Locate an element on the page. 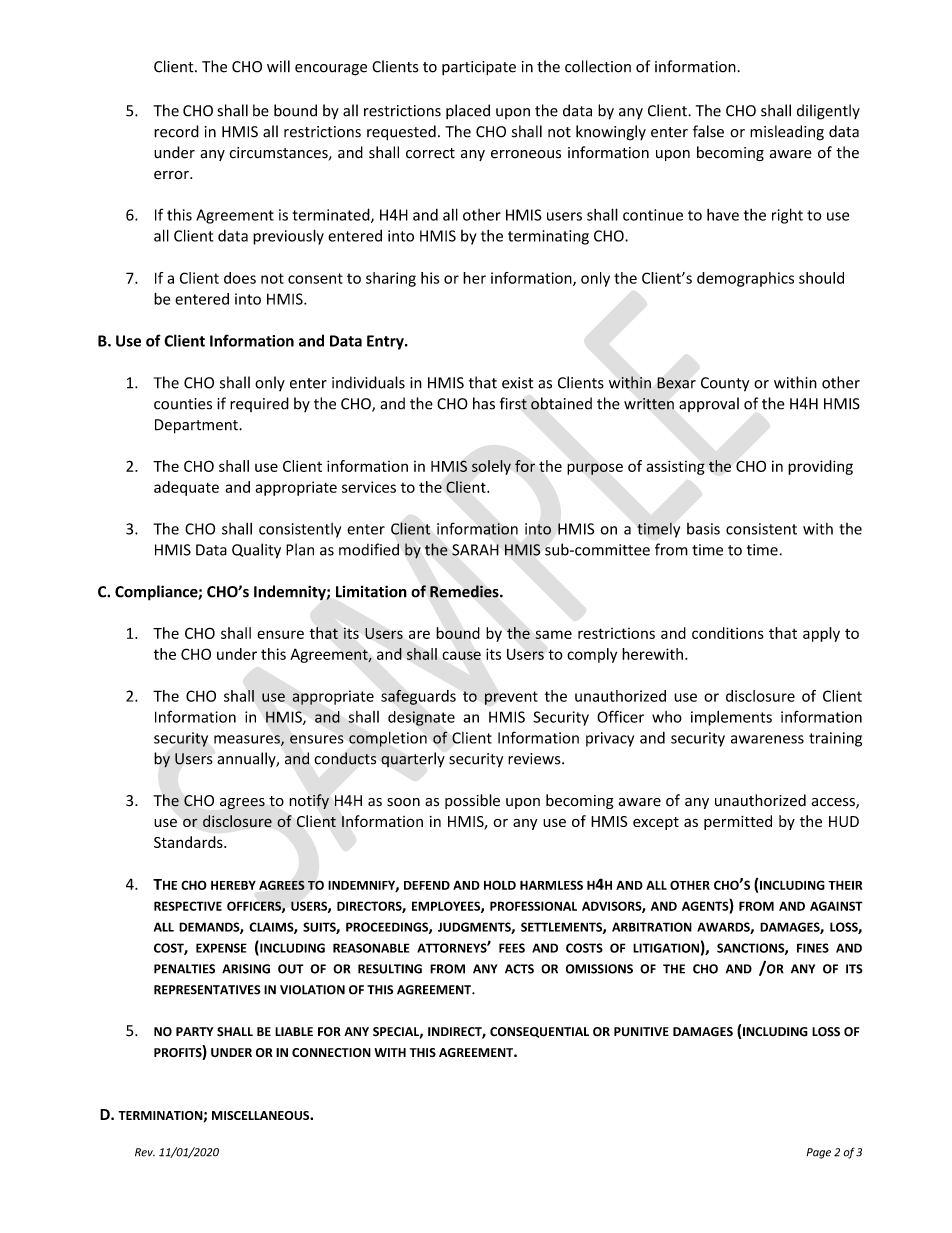 This image has height=1233, width=952. Remedies is located at coordinates (465, 591).
